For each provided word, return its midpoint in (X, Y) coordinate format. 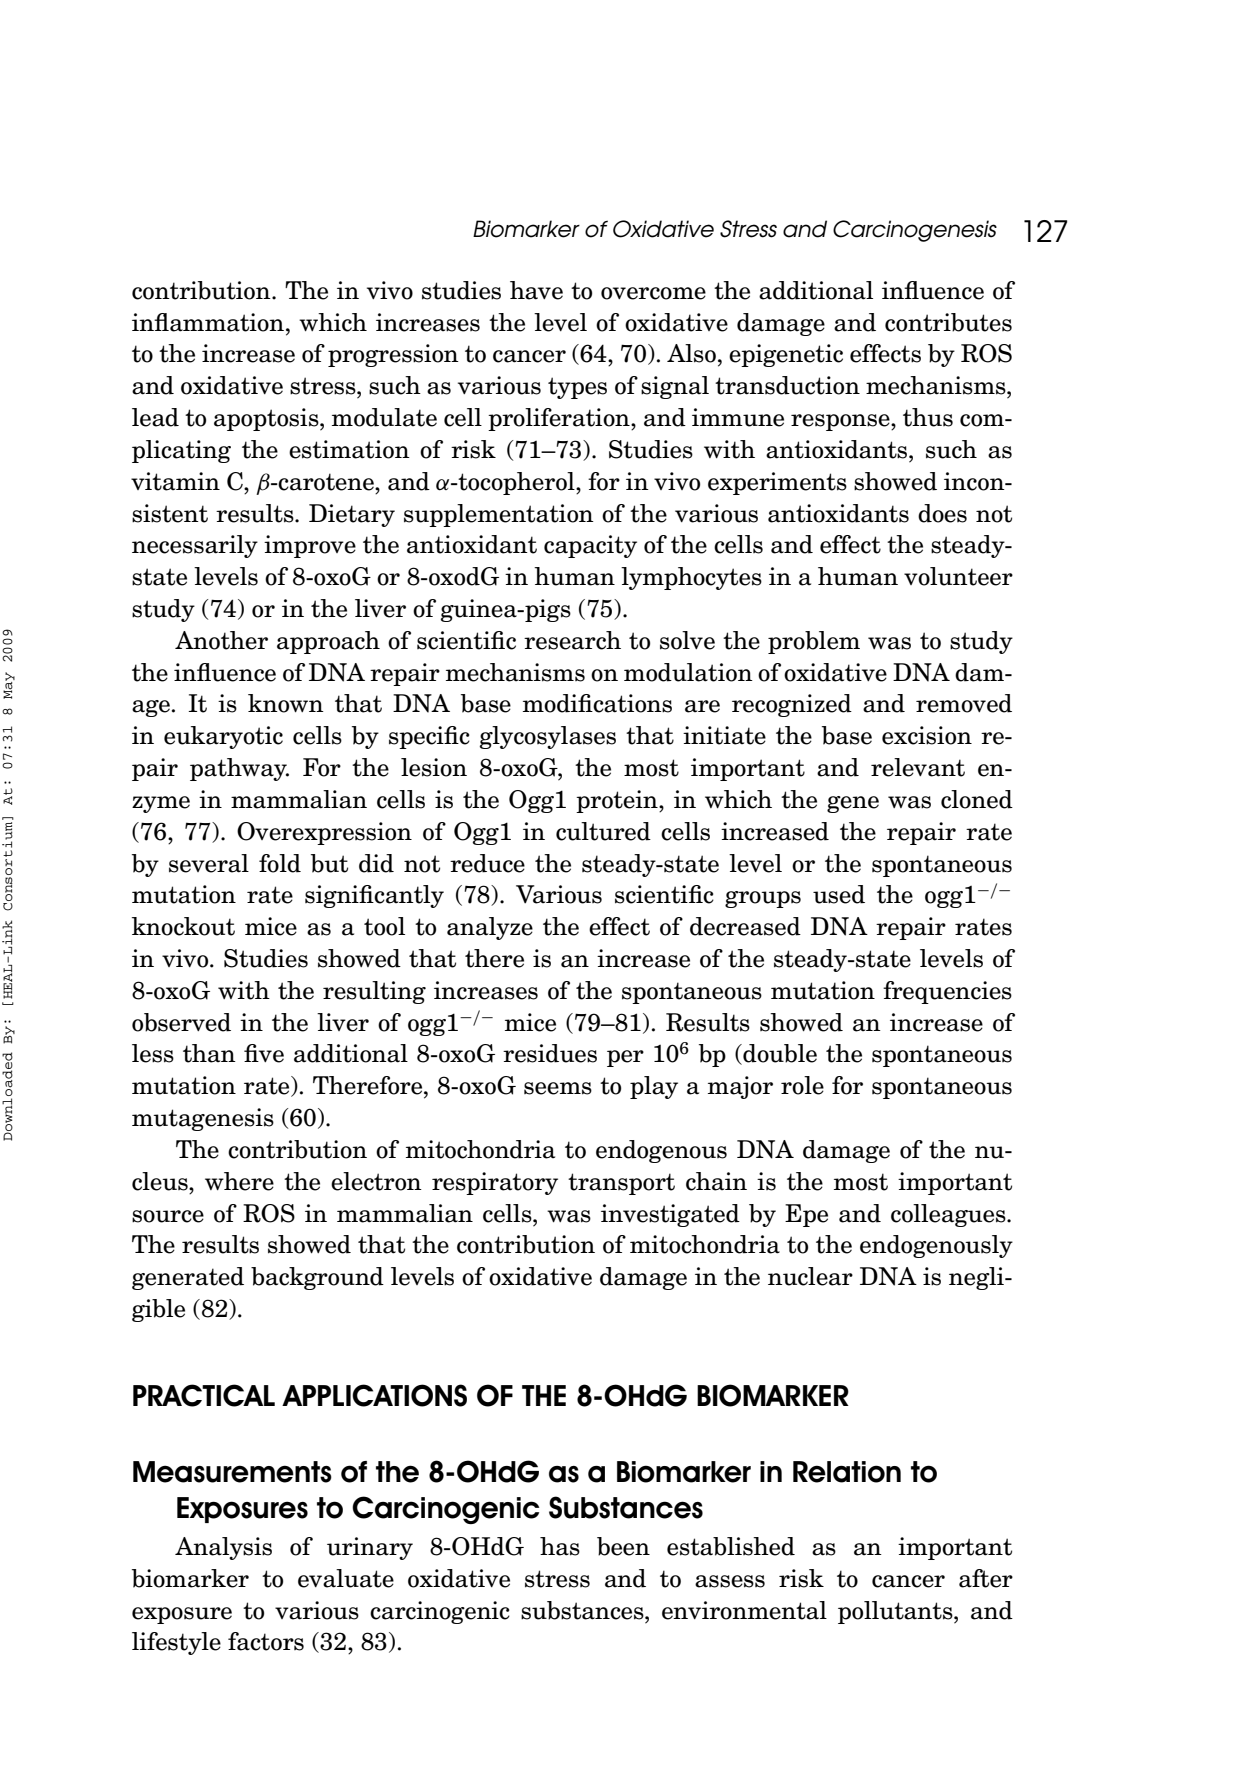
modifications (597, 703)
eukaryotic (223, 737)
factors (266, 1641)
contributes (948, 322)
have (536, 290)
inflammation (208, 322)
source (168, 1216)
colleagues (949, 1215)
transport (621, 1184)
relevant (918, 767)
